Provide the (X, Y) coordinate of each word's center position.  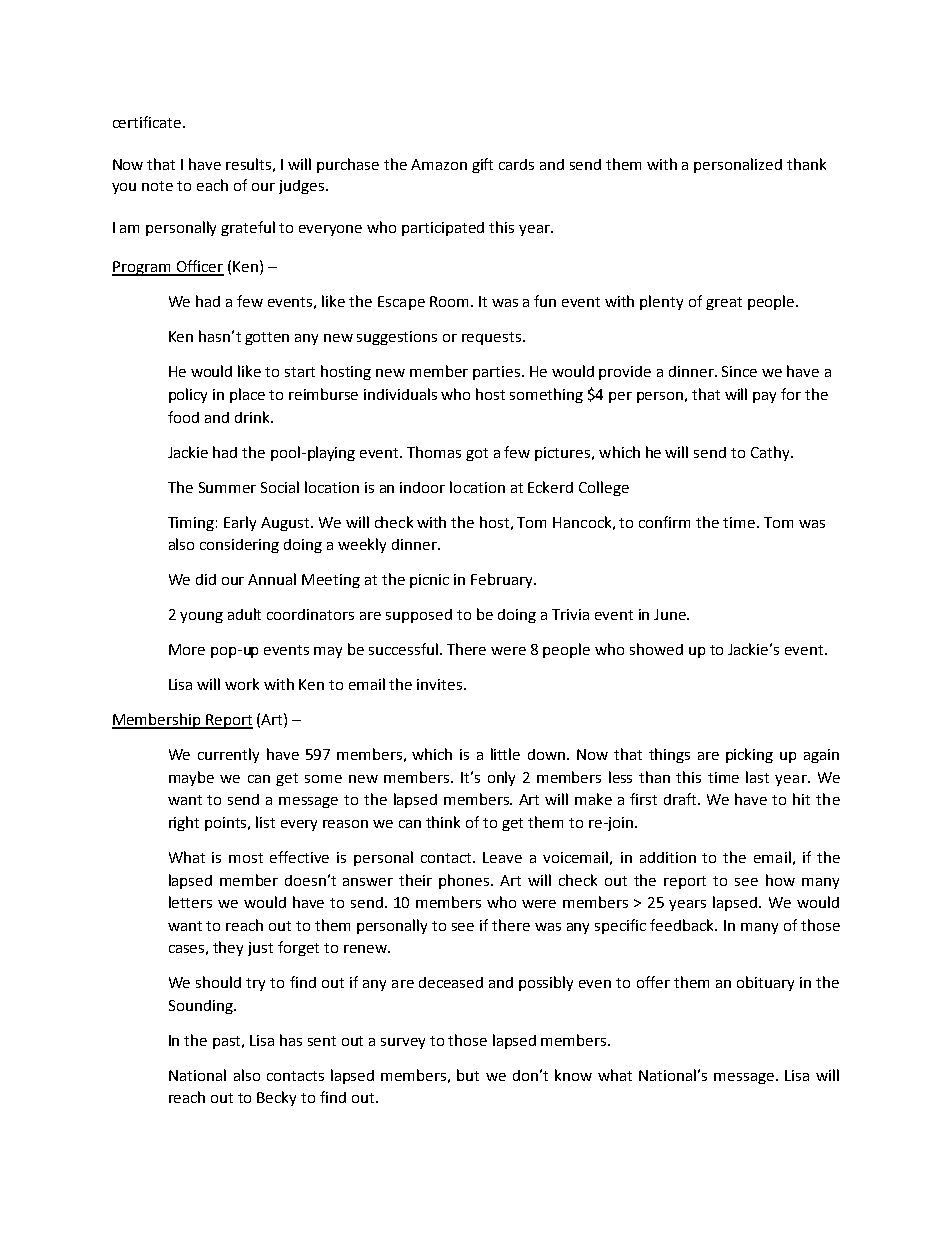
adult (244, 614)
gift (482, 165)
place (247, 395)
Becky (276, 1098)
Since (739, 371)
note (157, 186)
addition (668, 857)
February (503, 580)
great (724, 303)
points (227, 824)
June (671, 614)
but (468, 1075)
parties (498, 373)
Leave (502, 857)
